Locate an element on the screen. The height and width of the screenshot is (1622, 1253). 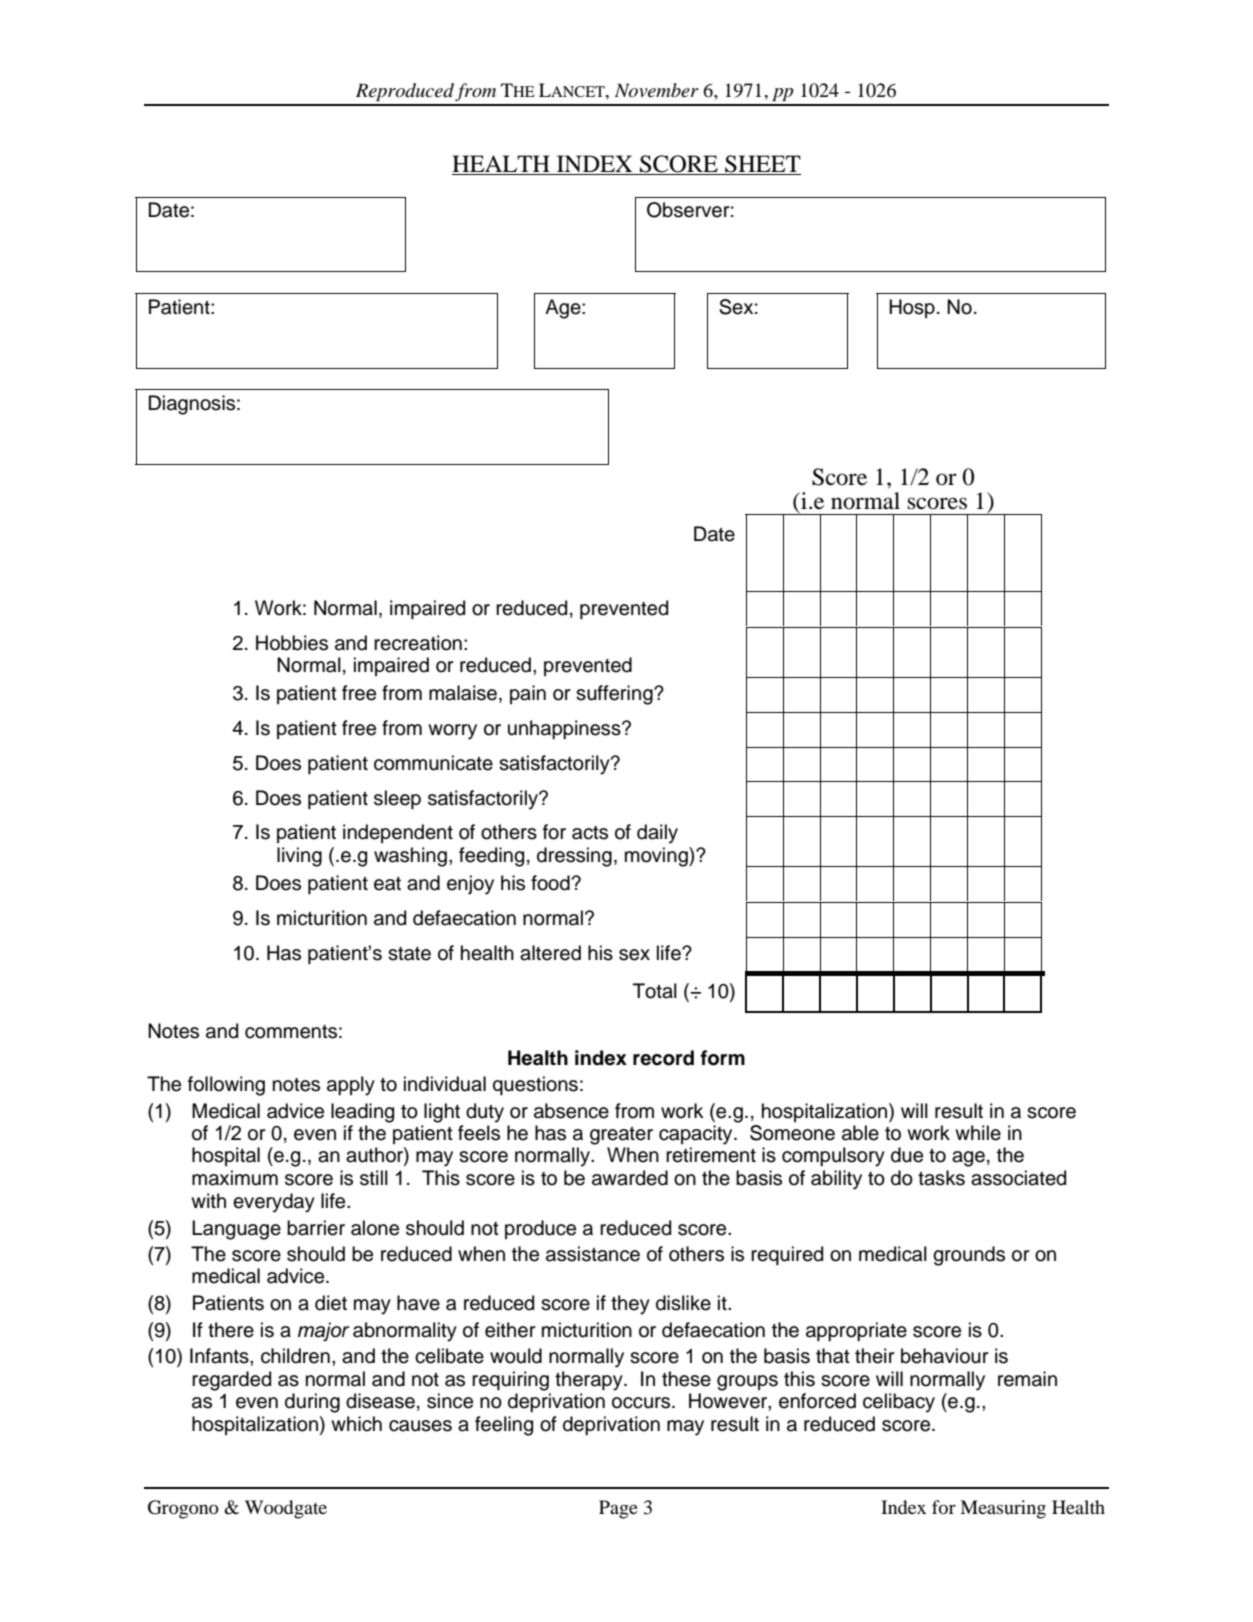
recreation is located at coordinates (418, 643).
